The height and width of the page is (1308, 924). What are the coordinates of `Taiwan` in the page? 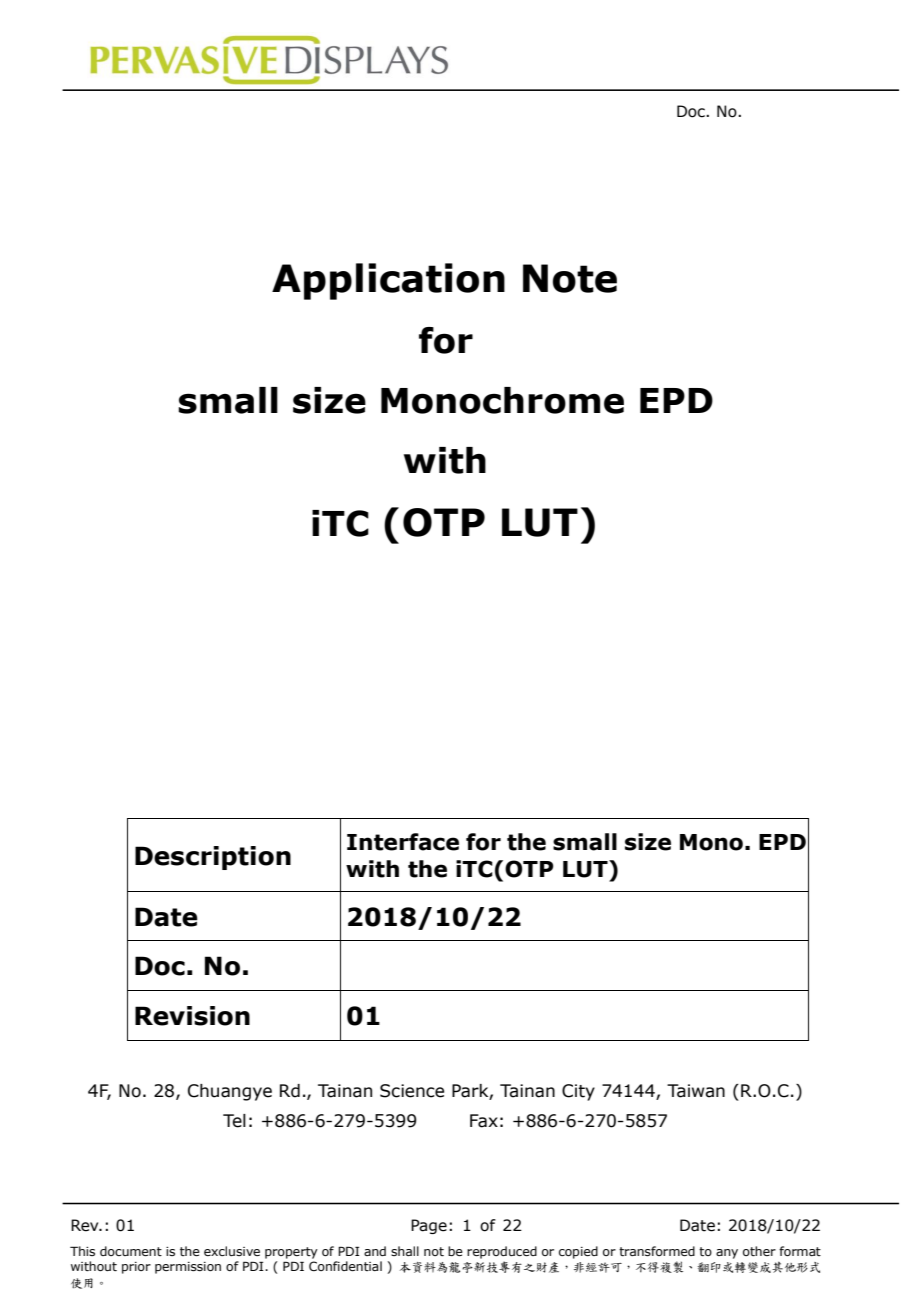 It's located at (696, 1091).
